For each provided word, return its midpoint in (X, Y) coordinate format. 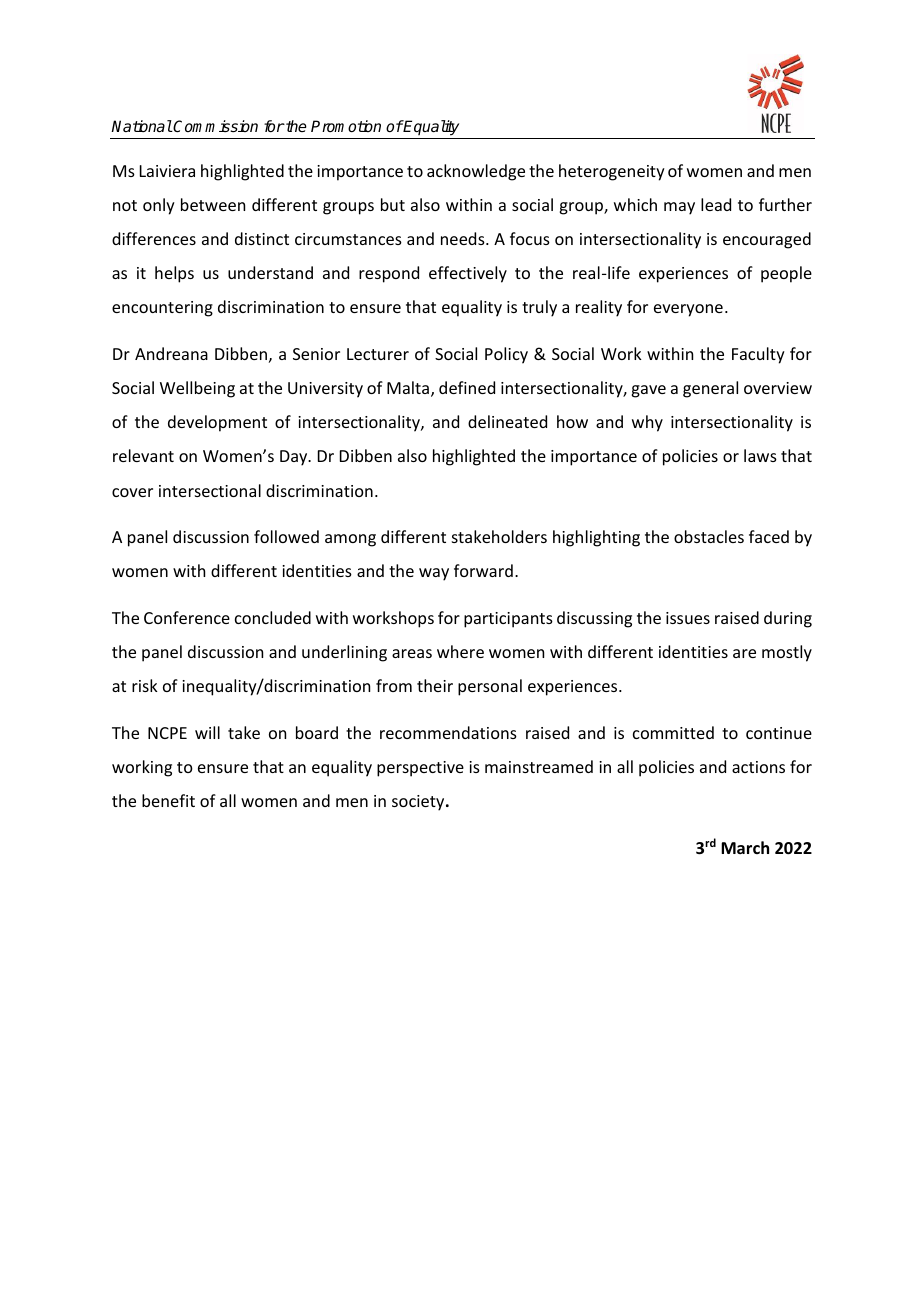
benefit (168, 800)
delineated (507, 421)
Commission (215, 126)
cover (132, 492)
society (419, 803)
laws (760, 455)
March (745, 847)
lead (716, 204)
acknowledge (476, 172)
